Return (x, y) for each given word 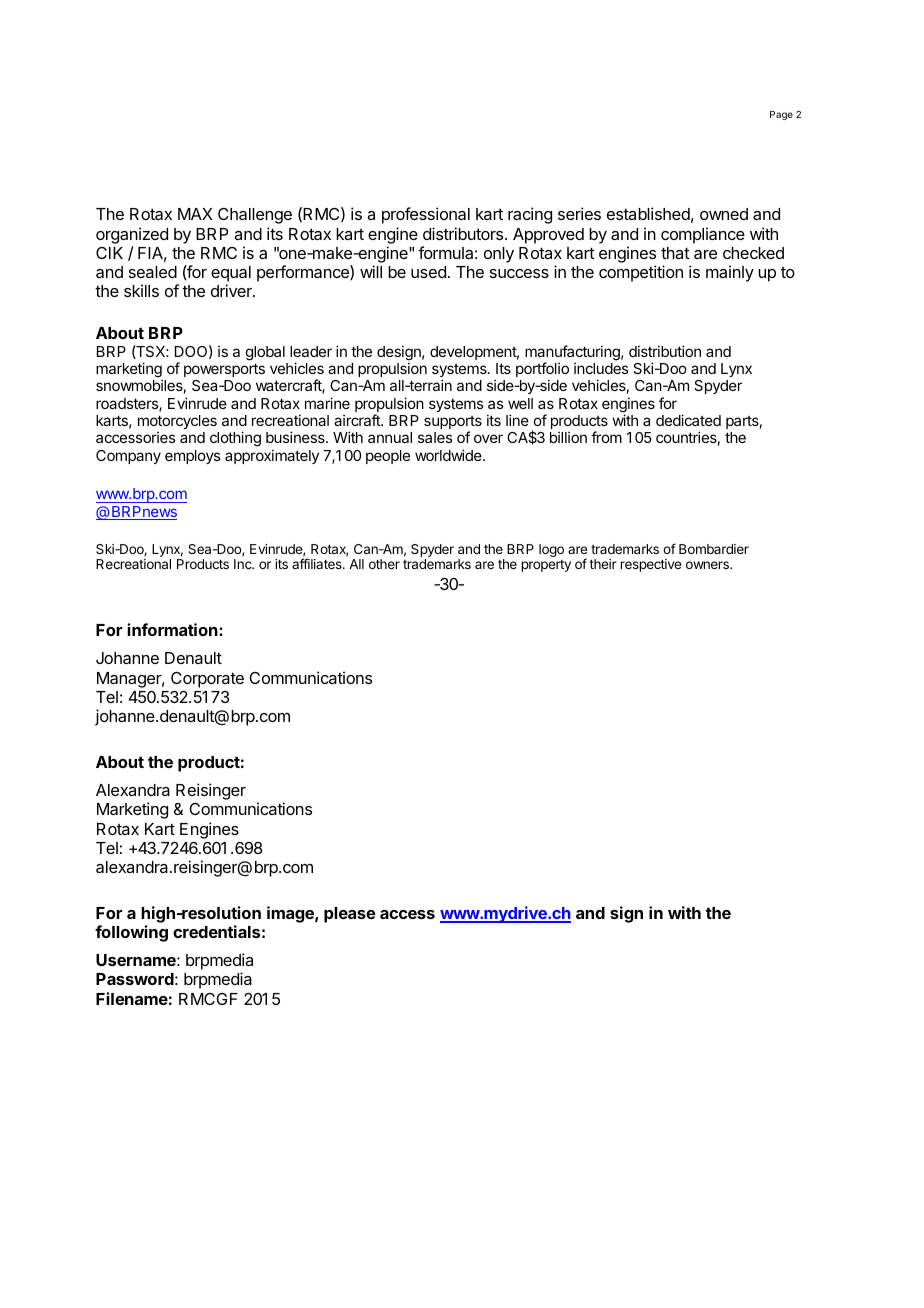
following (131, 933)
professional (426, 215)
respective (650, 565)
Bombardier (714, 549)
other (384, 564)
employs (192, 457)
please (350, 915)
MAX (195, 214)
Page (781, 115)
